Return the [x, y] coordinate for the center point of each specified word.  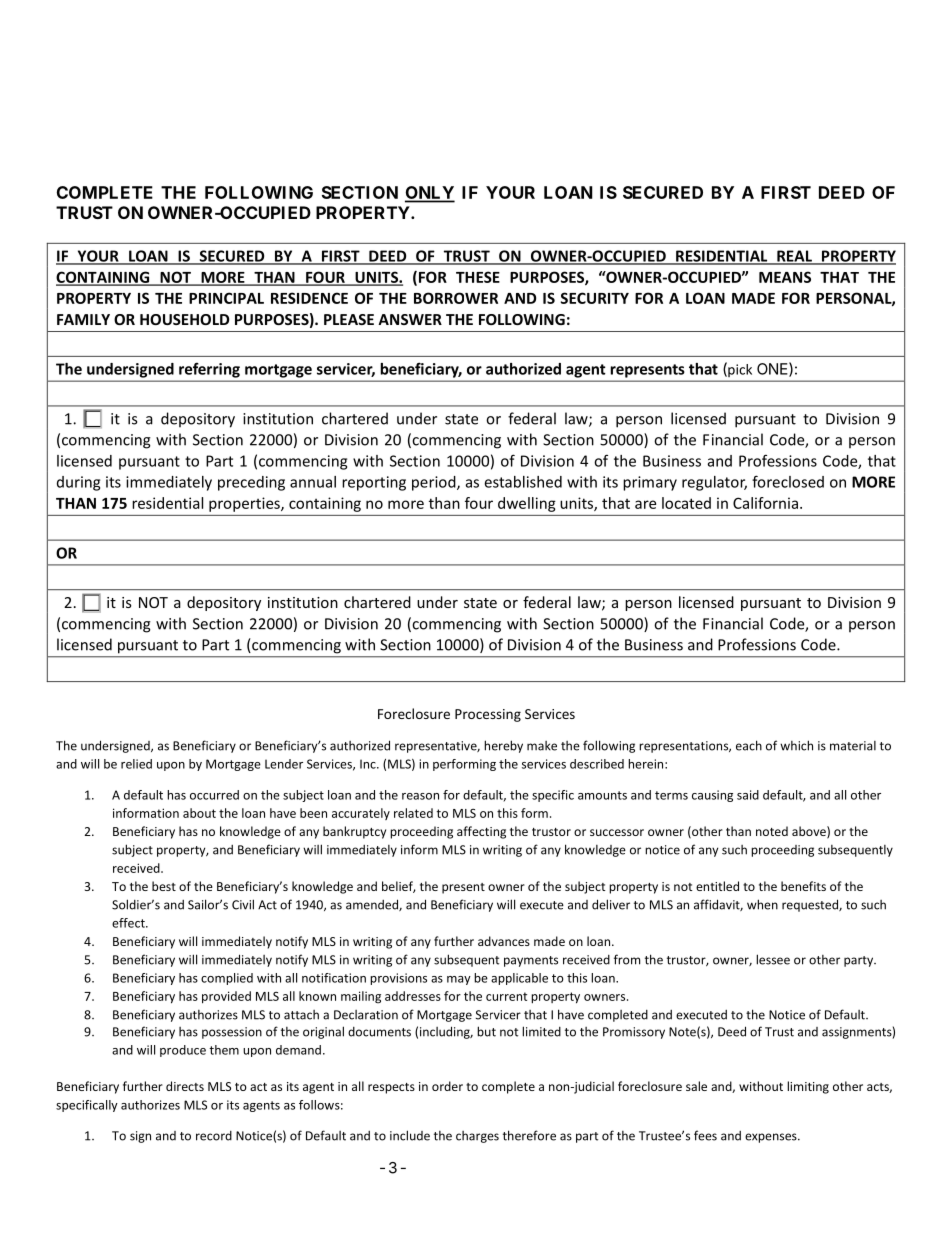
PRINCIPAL [226, 298]
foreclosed [788, 481]
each [749, 745]
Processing [488, 715]
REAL [794, 257]
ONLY [430, 194]
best [164, 886]
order [447, 1086]
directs [185, 1086]
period [435, 483]
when [762, 904]
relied [136, 764]
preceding [251, 483]
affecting [481, 832]
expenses [772, 1138]
